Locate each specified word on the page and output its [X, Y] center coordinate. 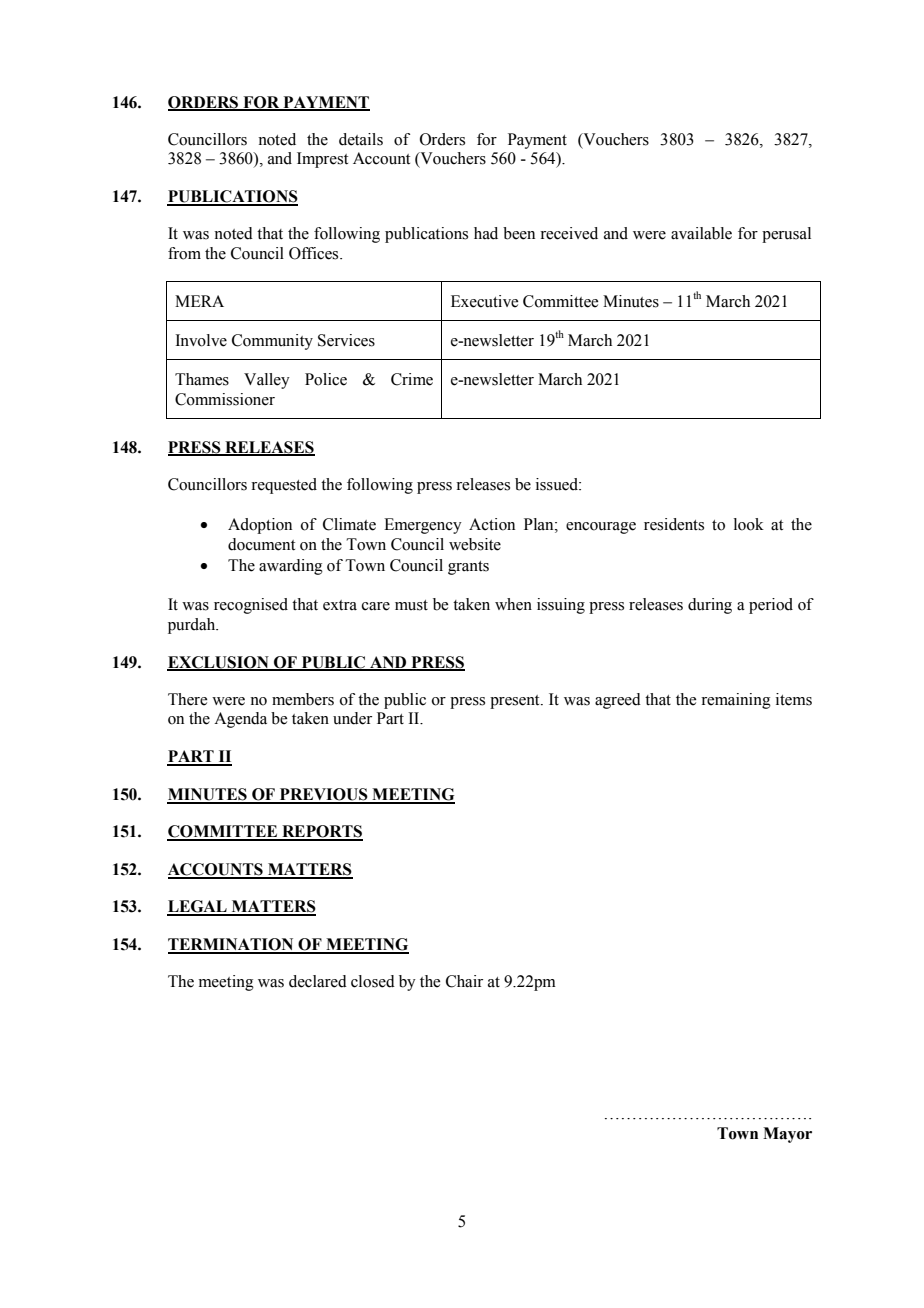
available [701, 233]
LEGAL [198, 907]
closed [373, 981]
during [710, 606]
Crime [412, 379]
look [749, 524]
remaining [736, 701]
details [361, 139]
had [486, 233]
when [513, 604]
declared [318, 981]
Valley [267, 381]
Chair [464, 981]
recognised [251, 606]
